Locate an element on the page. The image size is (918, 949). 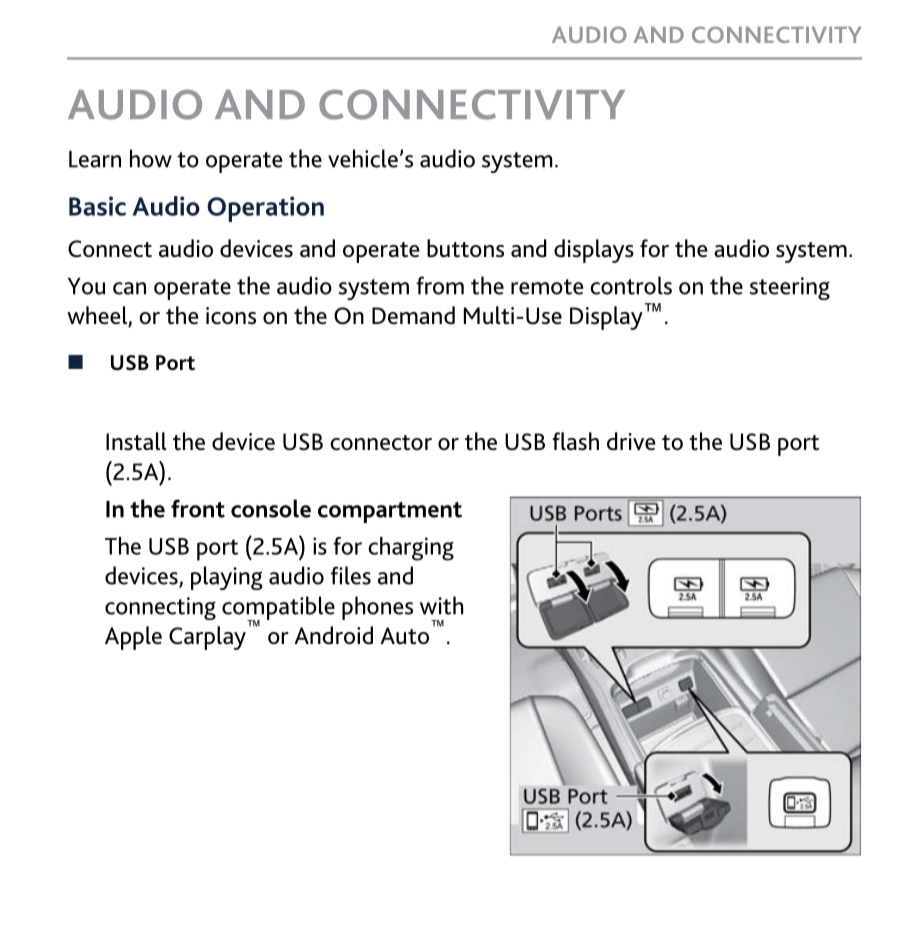
Apple is located at coordinates (133, 638).
